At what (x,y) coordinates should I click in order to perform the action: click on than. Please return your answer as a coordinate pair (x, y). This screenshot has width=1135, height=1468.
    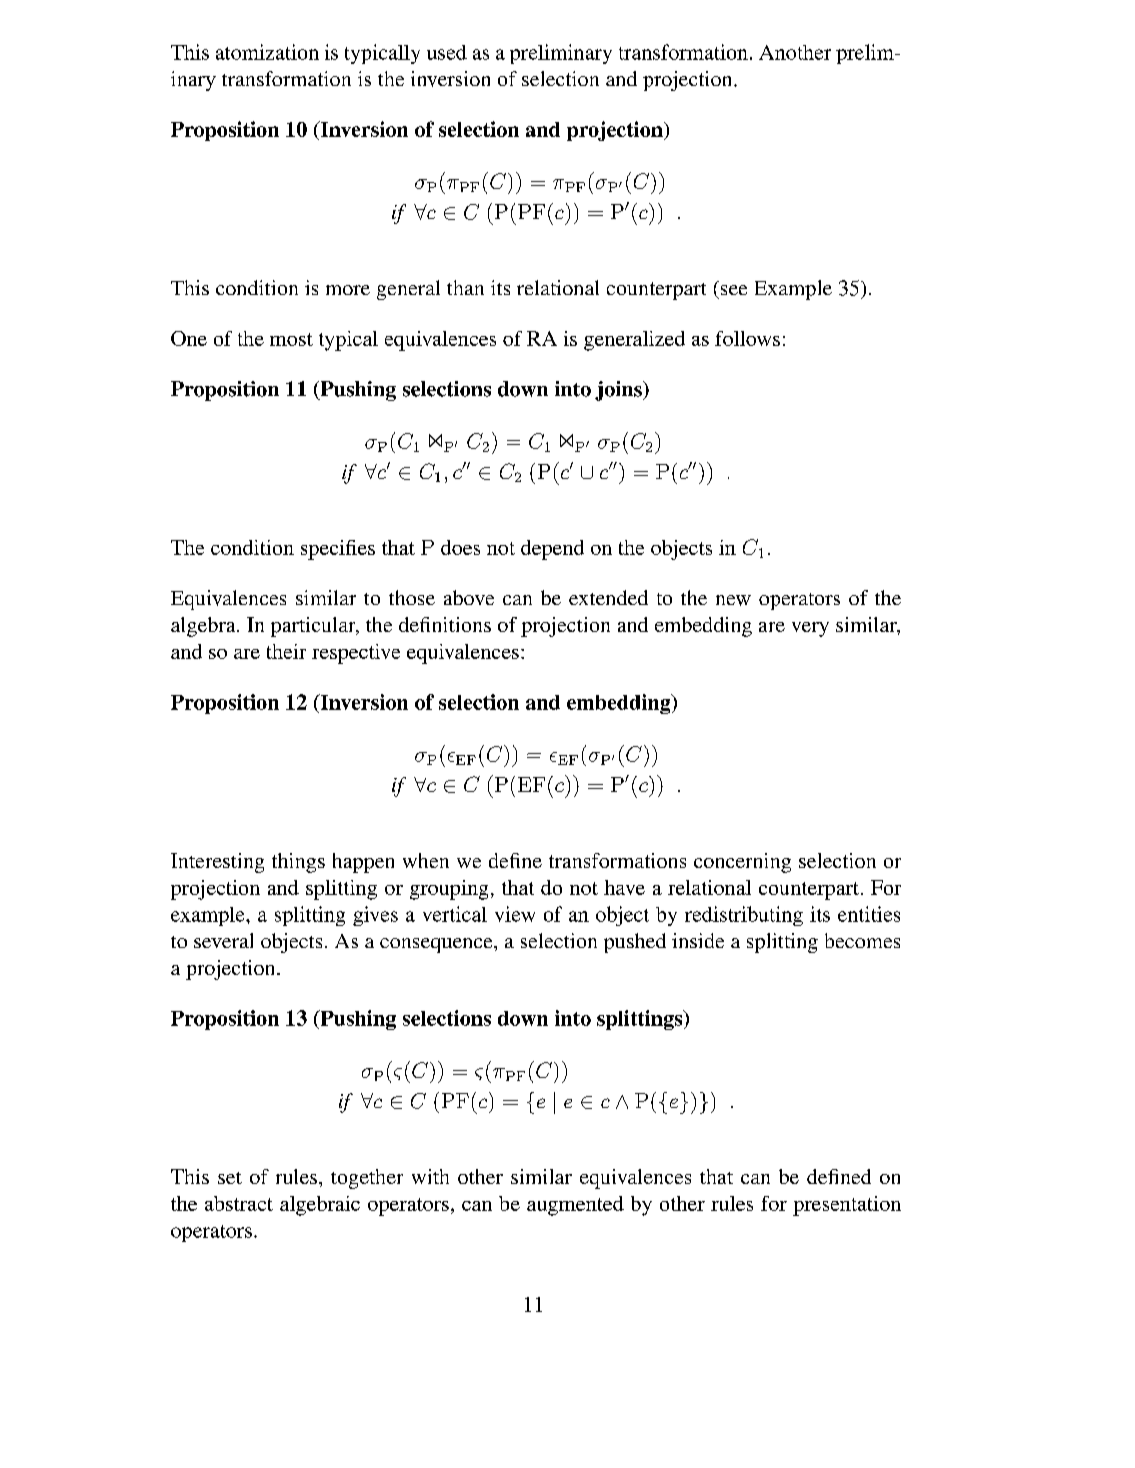
    Looking at the image, I should click on (465, 287).
